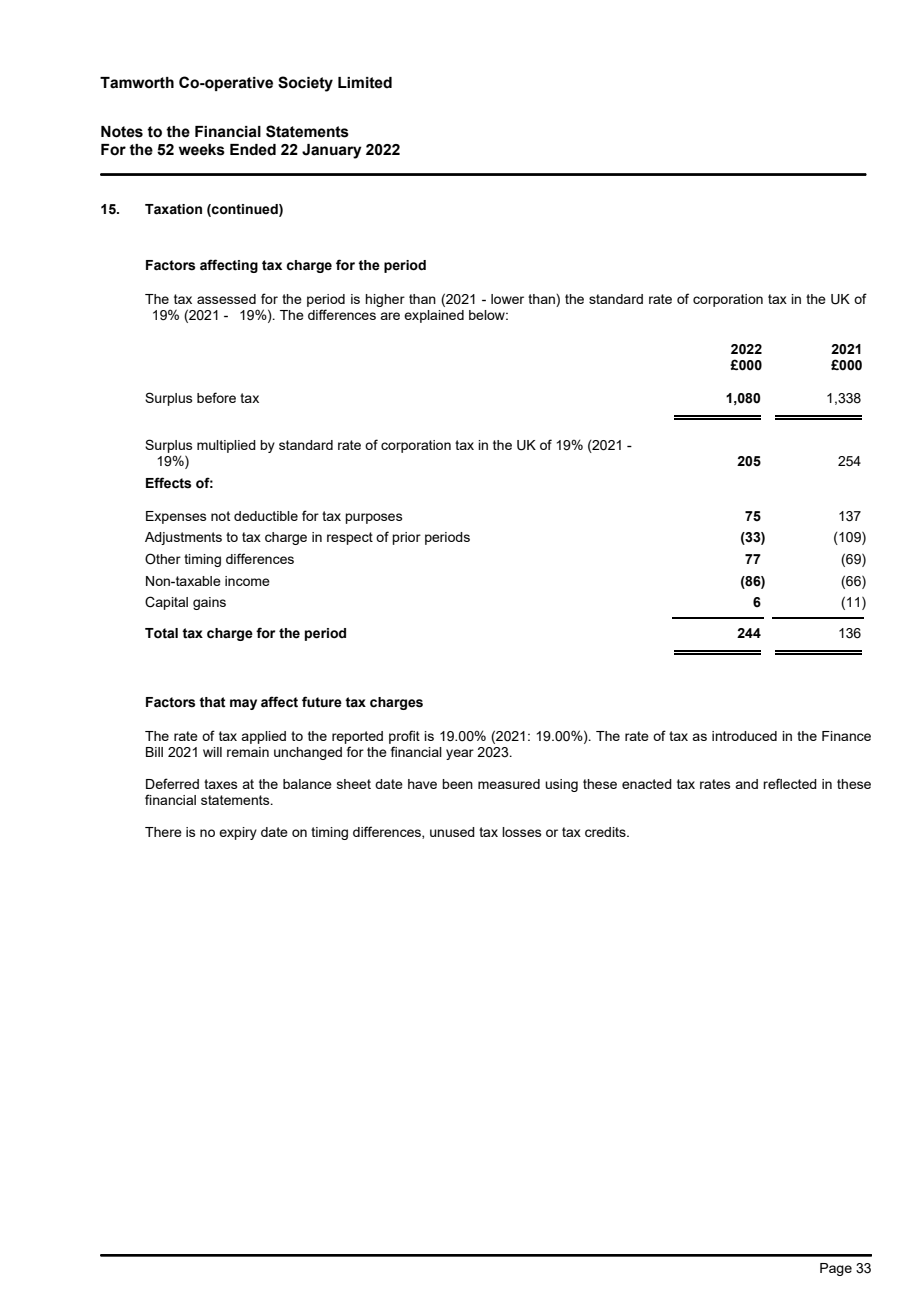 Image resolution: width=924 pixels, height=1308 pixels. I want to click on that, so click(212, 702).
